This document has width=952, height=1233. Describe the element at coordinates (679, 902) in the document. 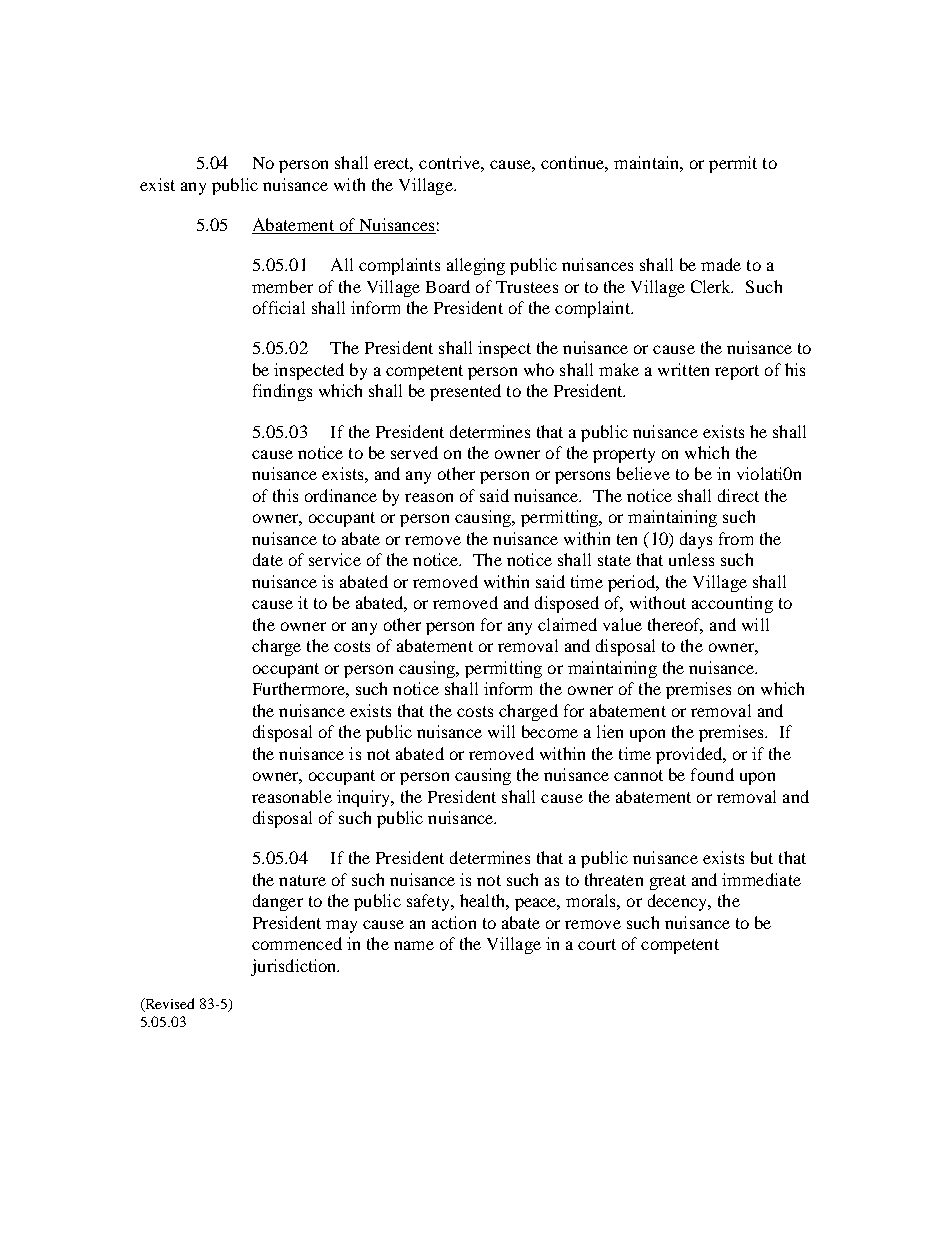

I see `decency` at that location.
